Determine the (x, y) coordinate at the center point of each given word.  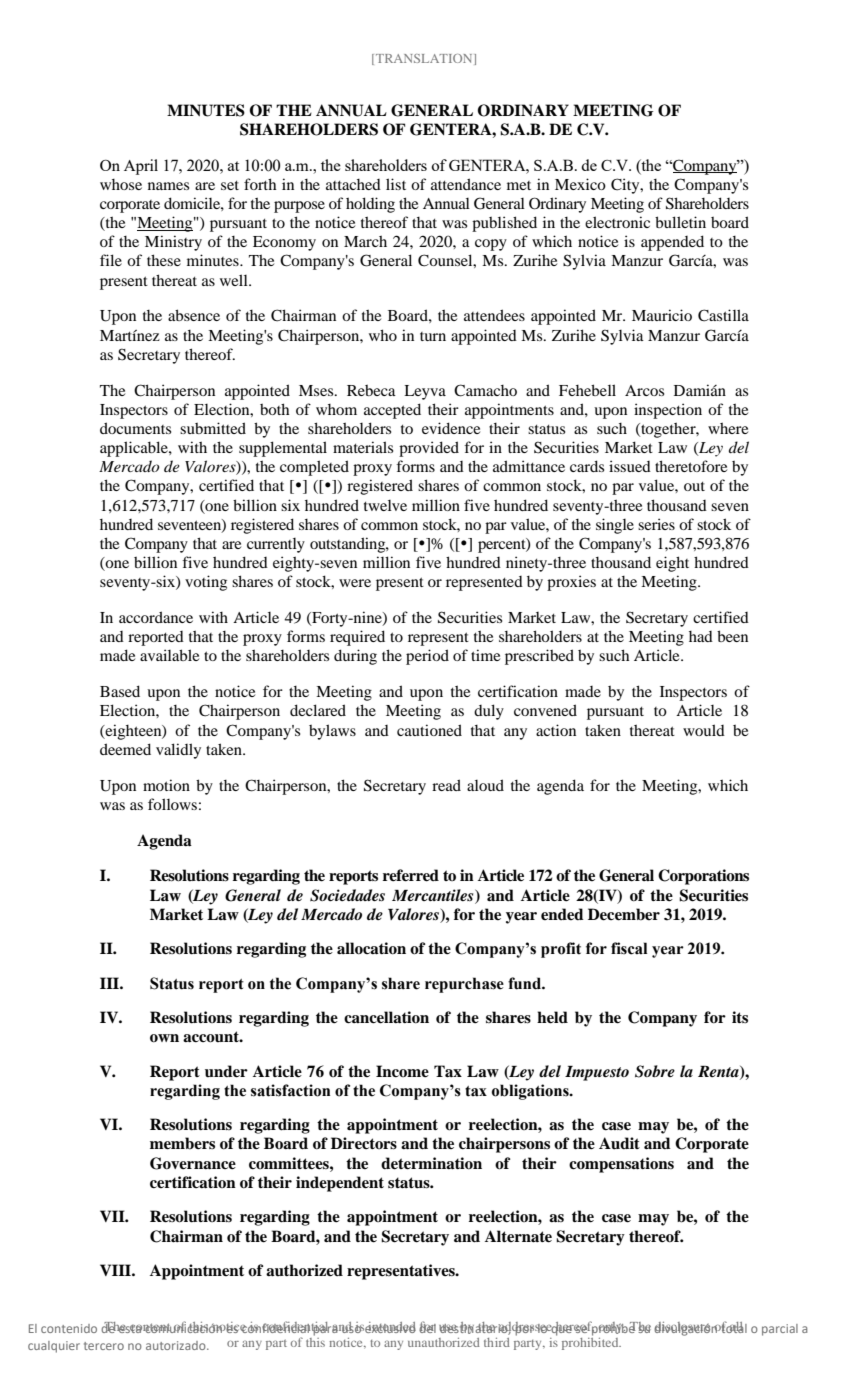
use (449, 1328)
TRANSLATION (425, 59)
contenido (69, 1328)
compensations (621, 1165)
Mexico (580, 184)
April (141, 167)
